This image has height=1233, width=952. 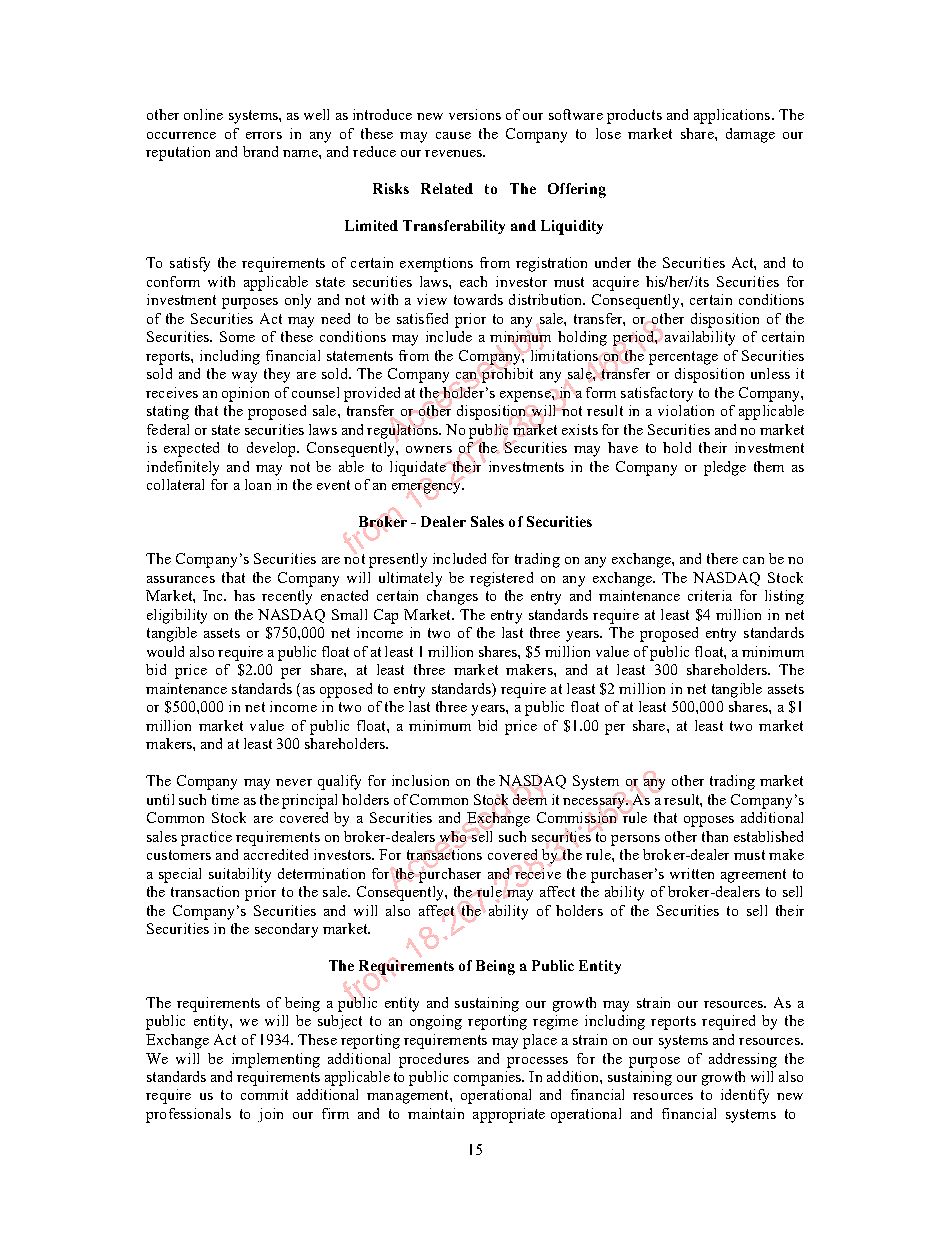 What do you see at coordinates (489, 1078) in the image?
I see `companies` at bounding box center [489, 1078].
